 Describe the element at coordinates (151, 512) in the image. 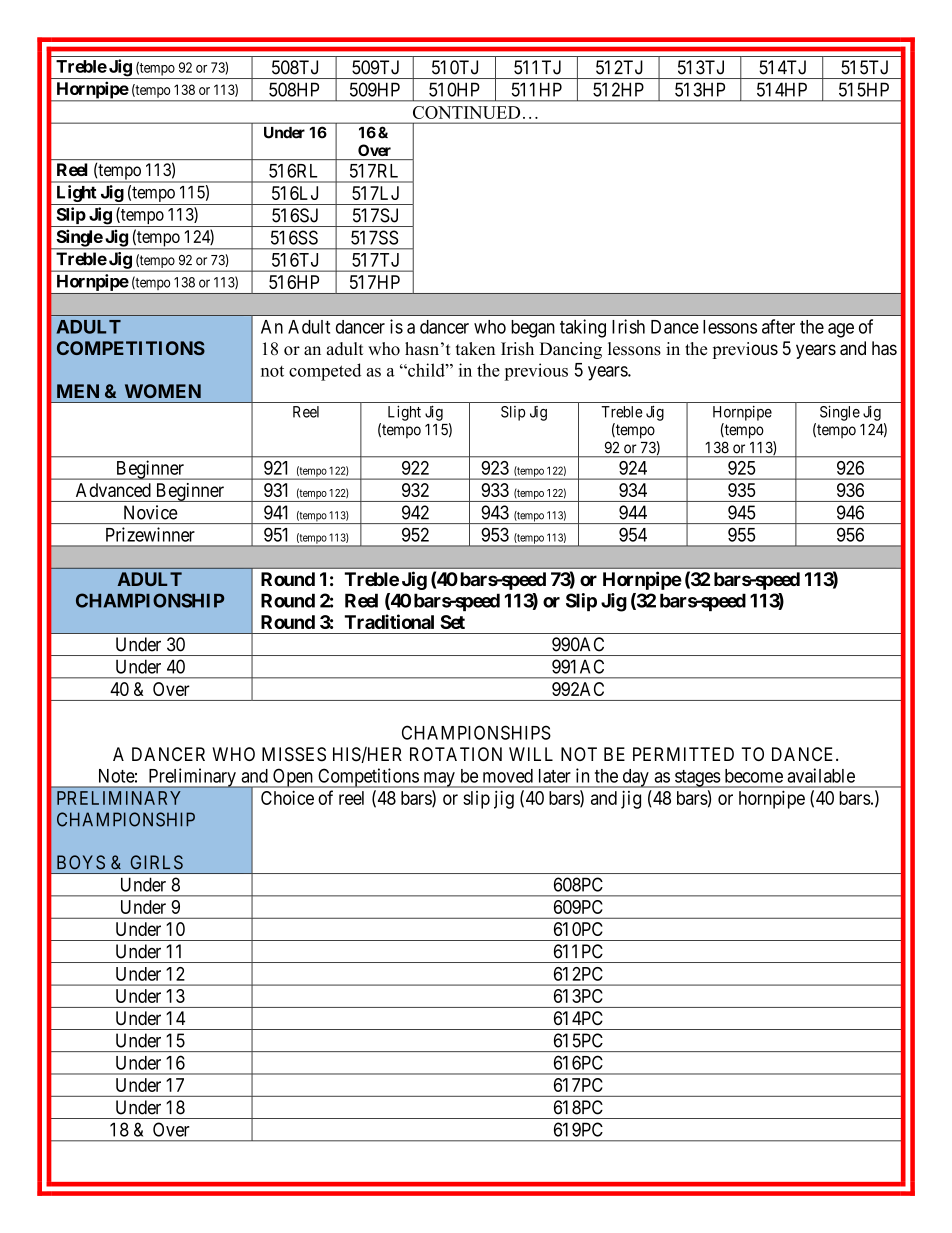

I see `Novice` at that location.
